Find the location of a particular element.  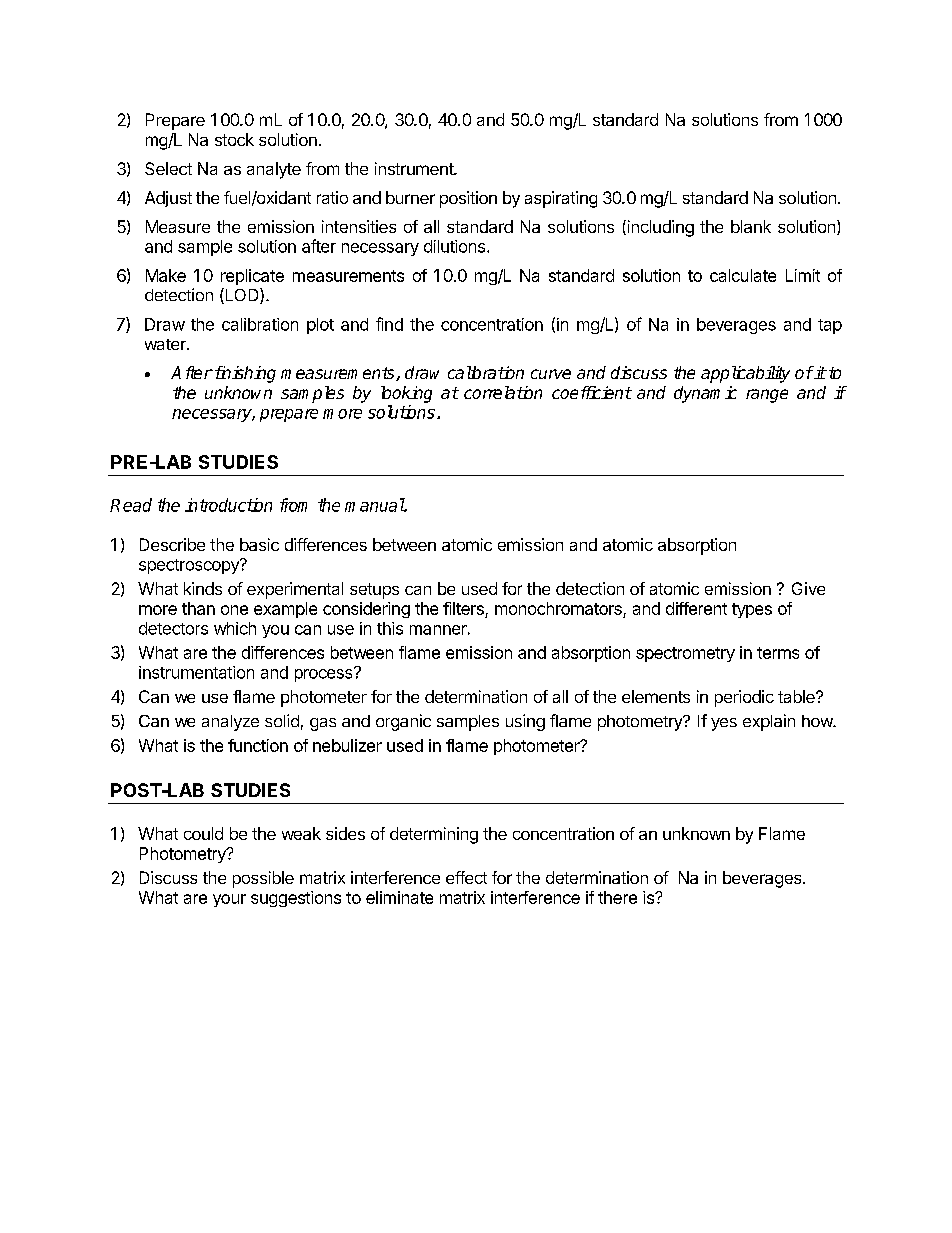

range is located at coordinates (767, 396).
